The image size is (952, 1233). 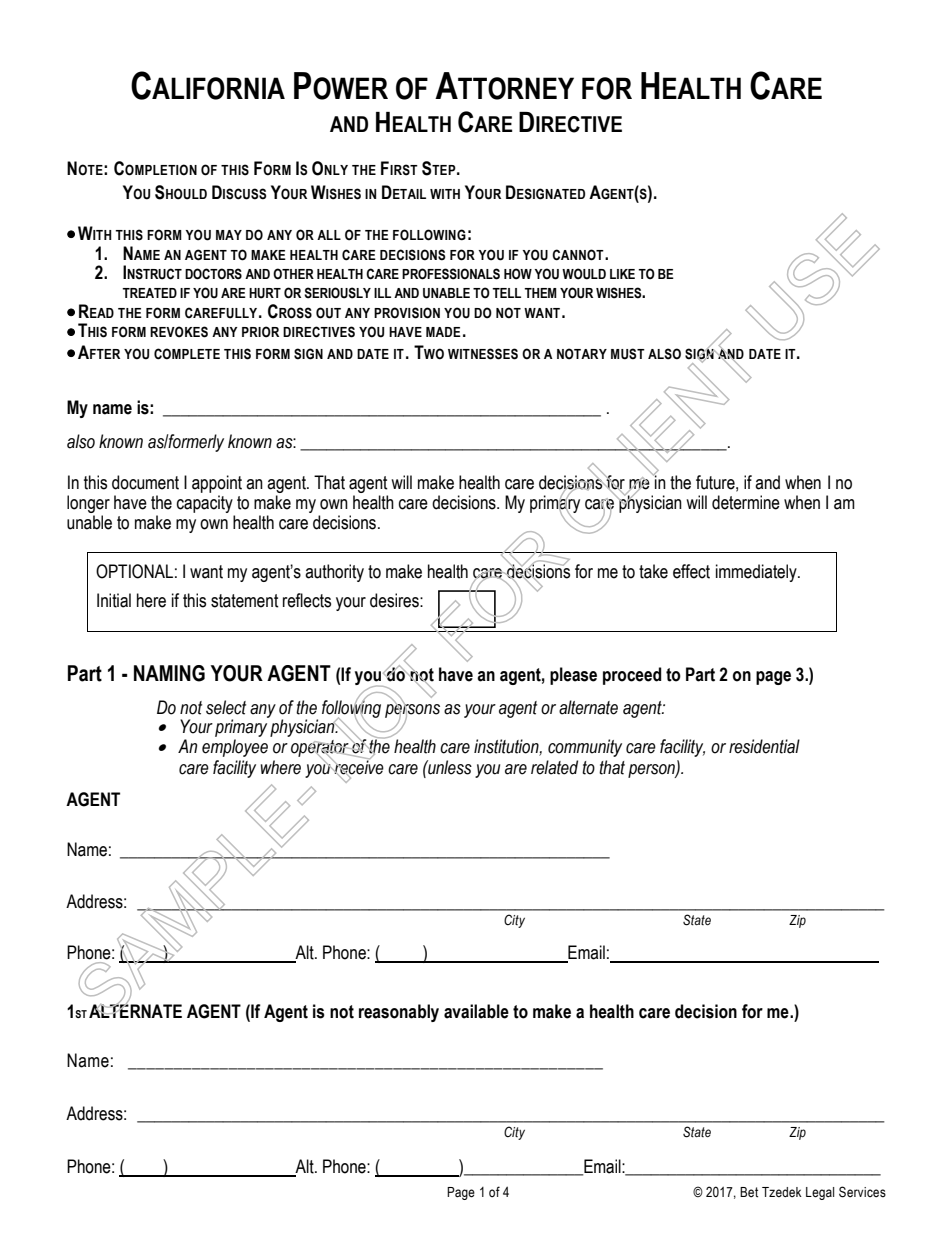 I want to click on Bet, so click(x=749, y=1192).
